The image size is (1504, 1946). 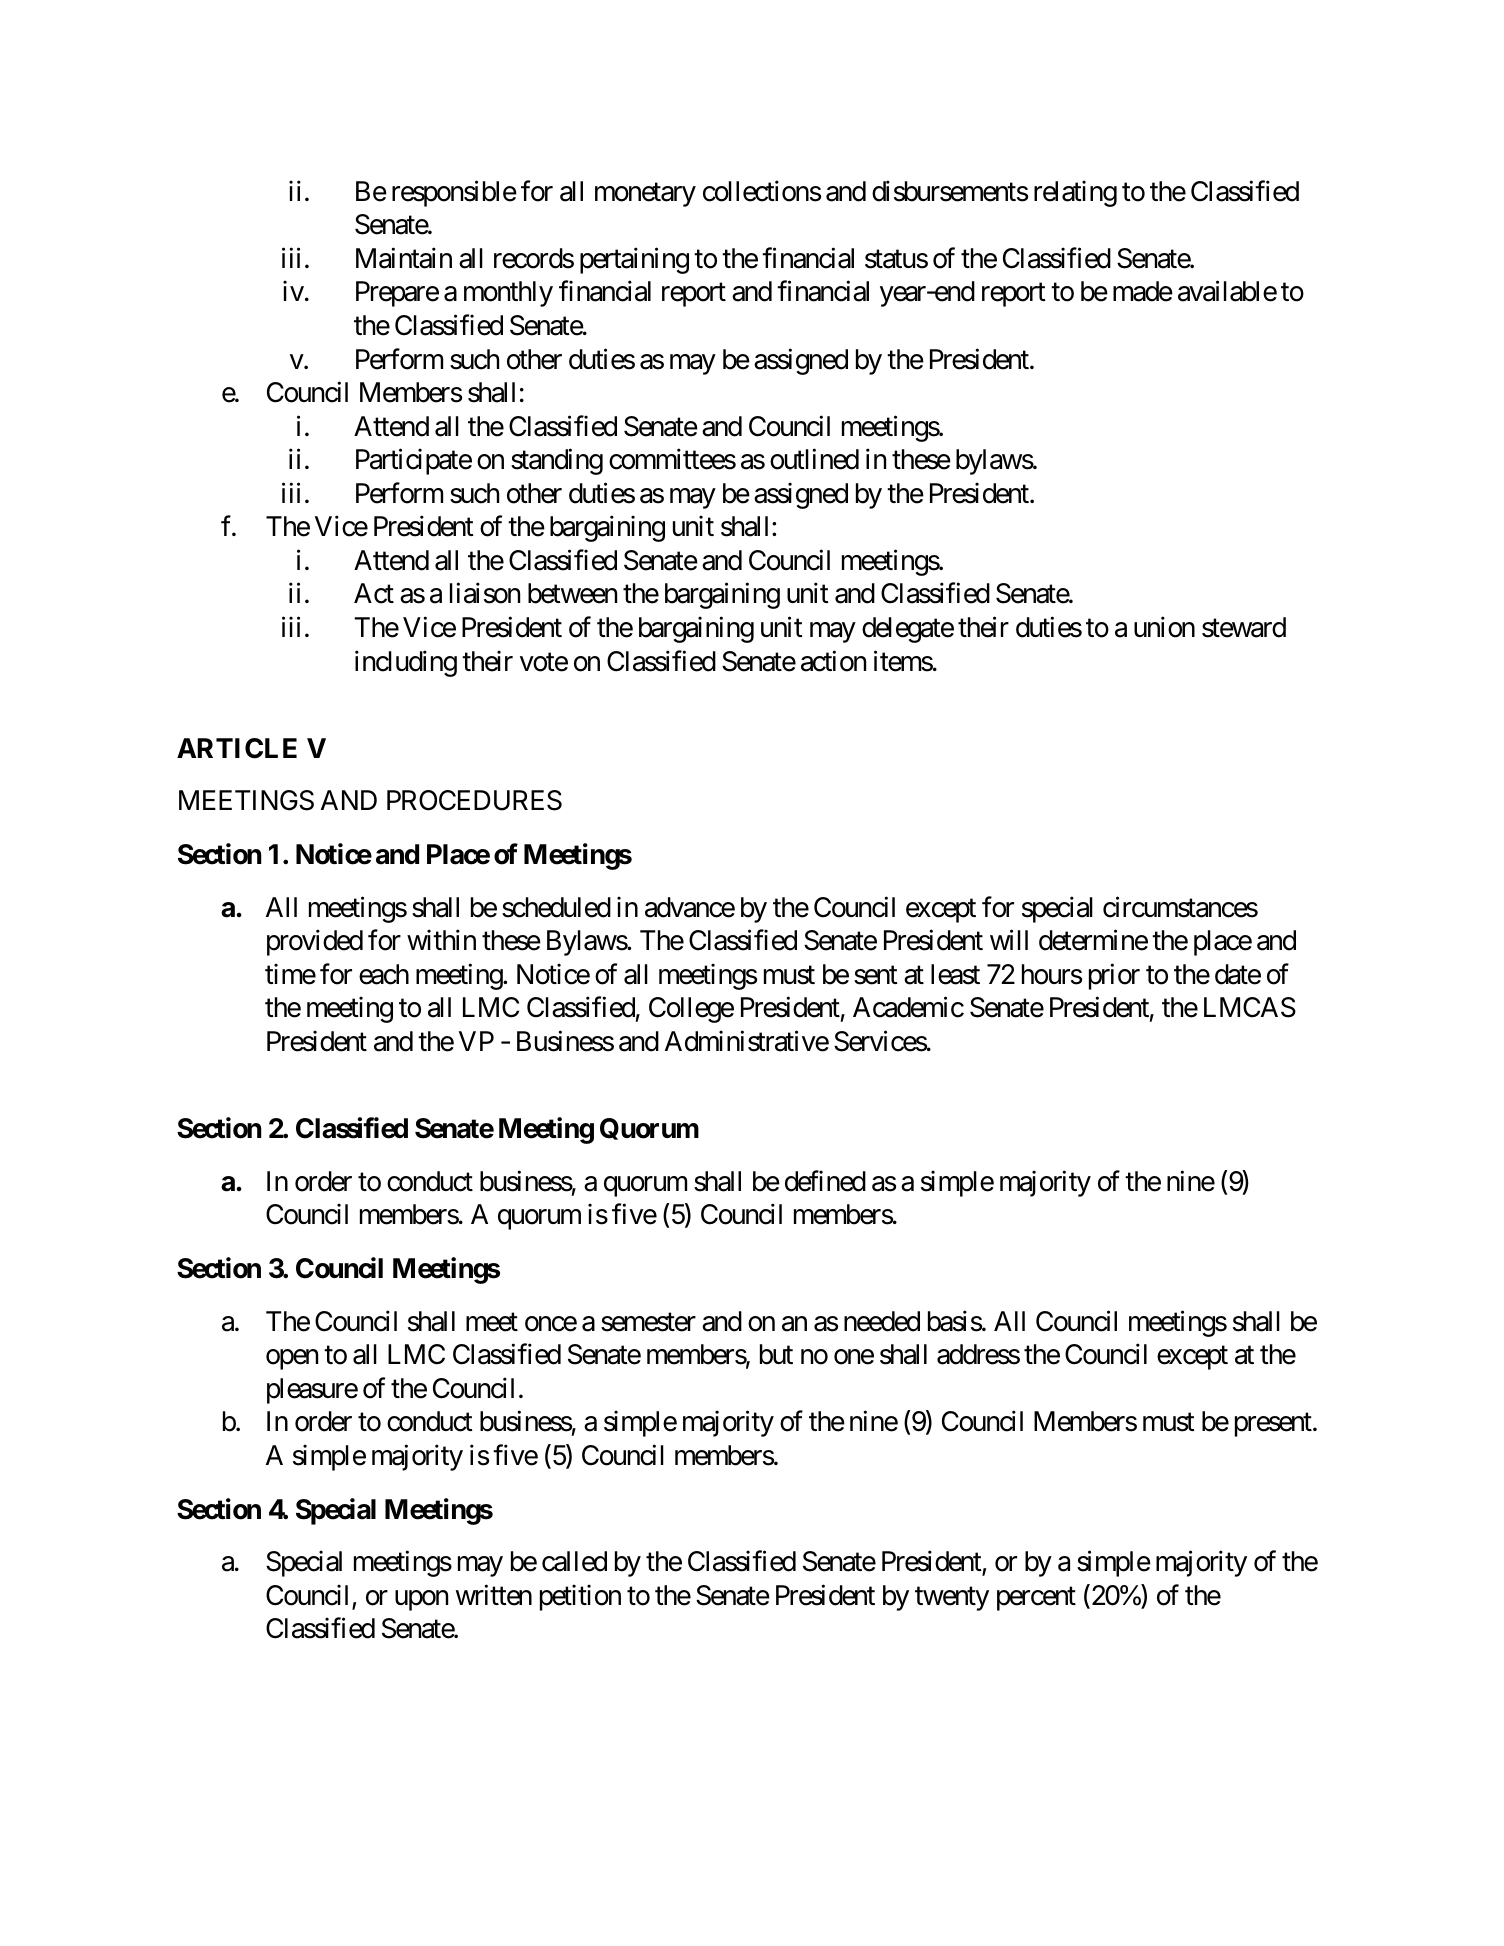 What do you see at coordinates (485, 593) in the image?
I see `liaison` at bounding box center [485, 593].
